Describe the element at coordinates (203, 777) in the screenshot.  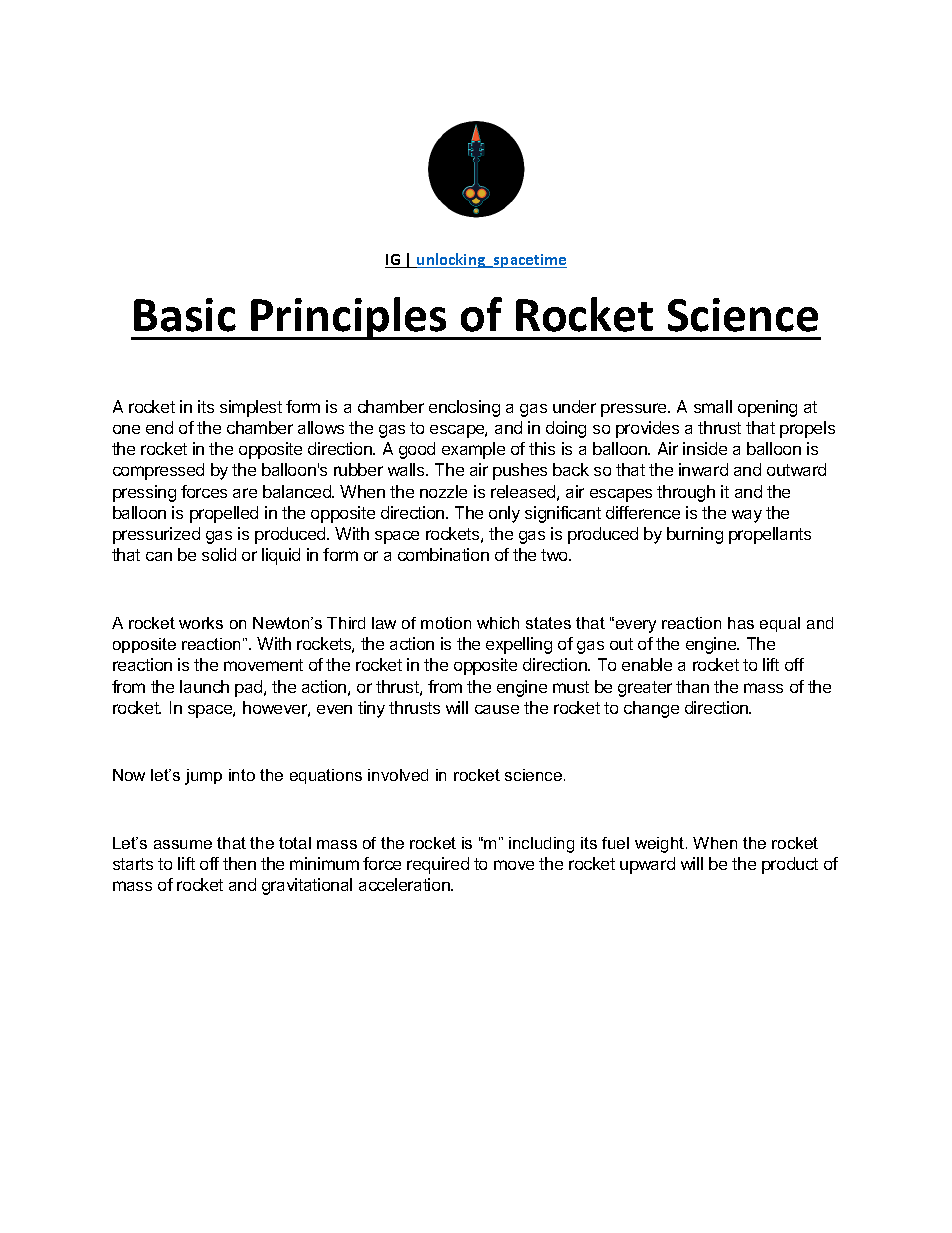
I see `jump` at that location.
